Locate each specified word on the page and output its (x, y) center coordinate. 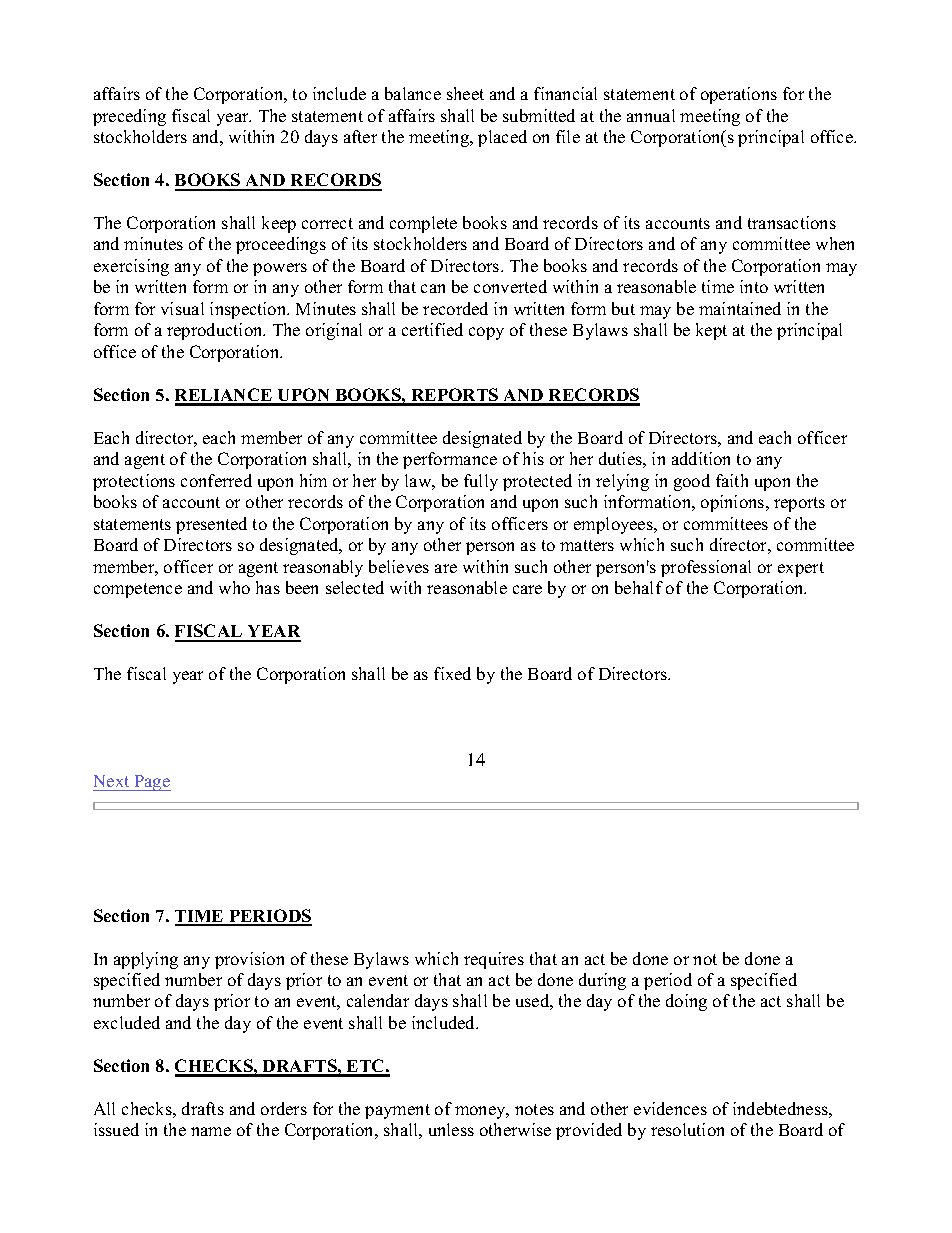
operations (739, 95)
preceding (129, 117)
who (234, 587)
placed (502, 138)
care (527, 589)
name (211, 1131)
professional (706, 568)
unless (451, 1129)
